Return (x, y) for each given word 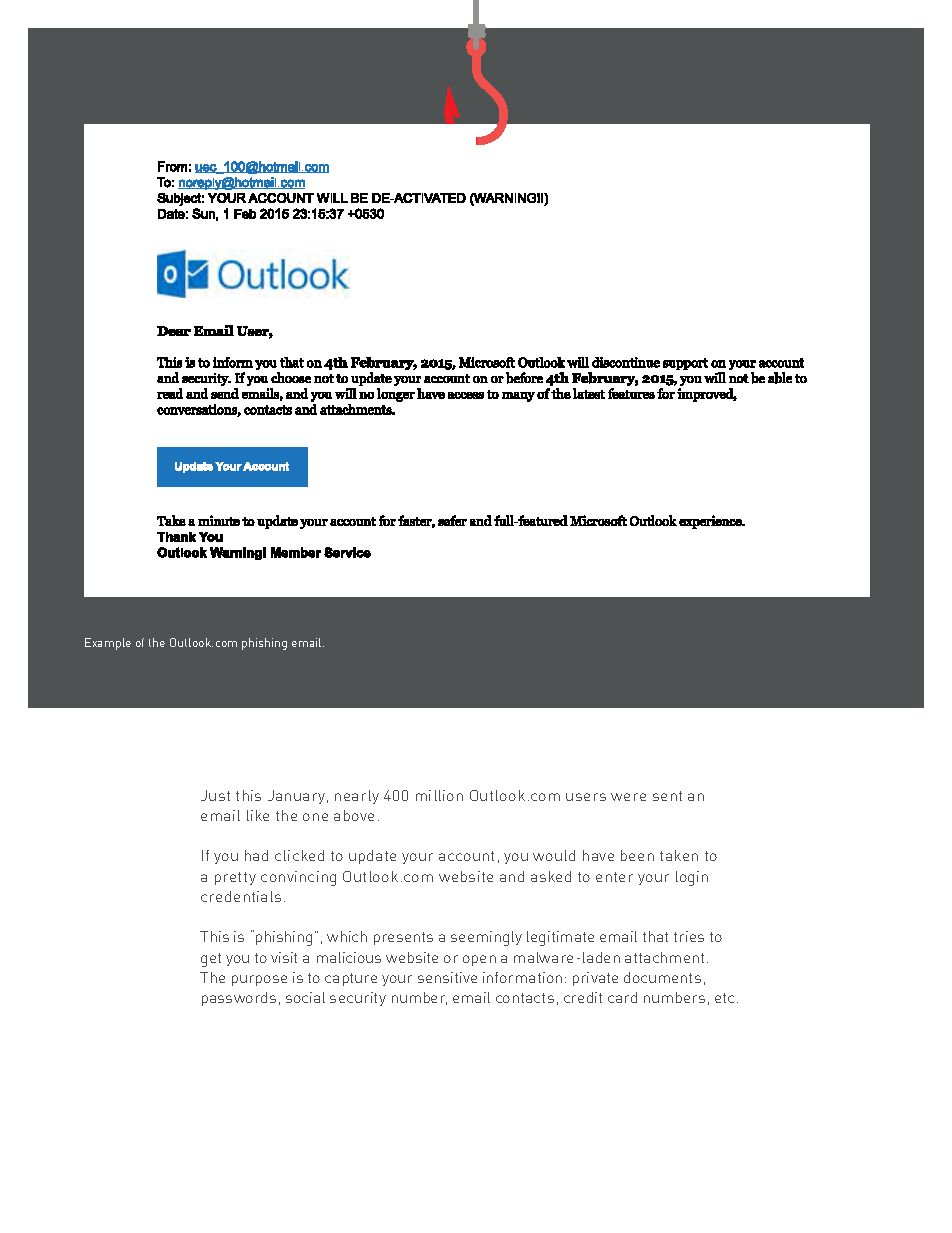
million (439, 795)
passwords (239, 999)
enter (614, 877)
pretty (235, 878)
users (586, 797)
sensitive (447, 977)
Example (108, 644)
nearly (357, 797)
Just (215, 795)
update (372, 857)
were (628, 797)
